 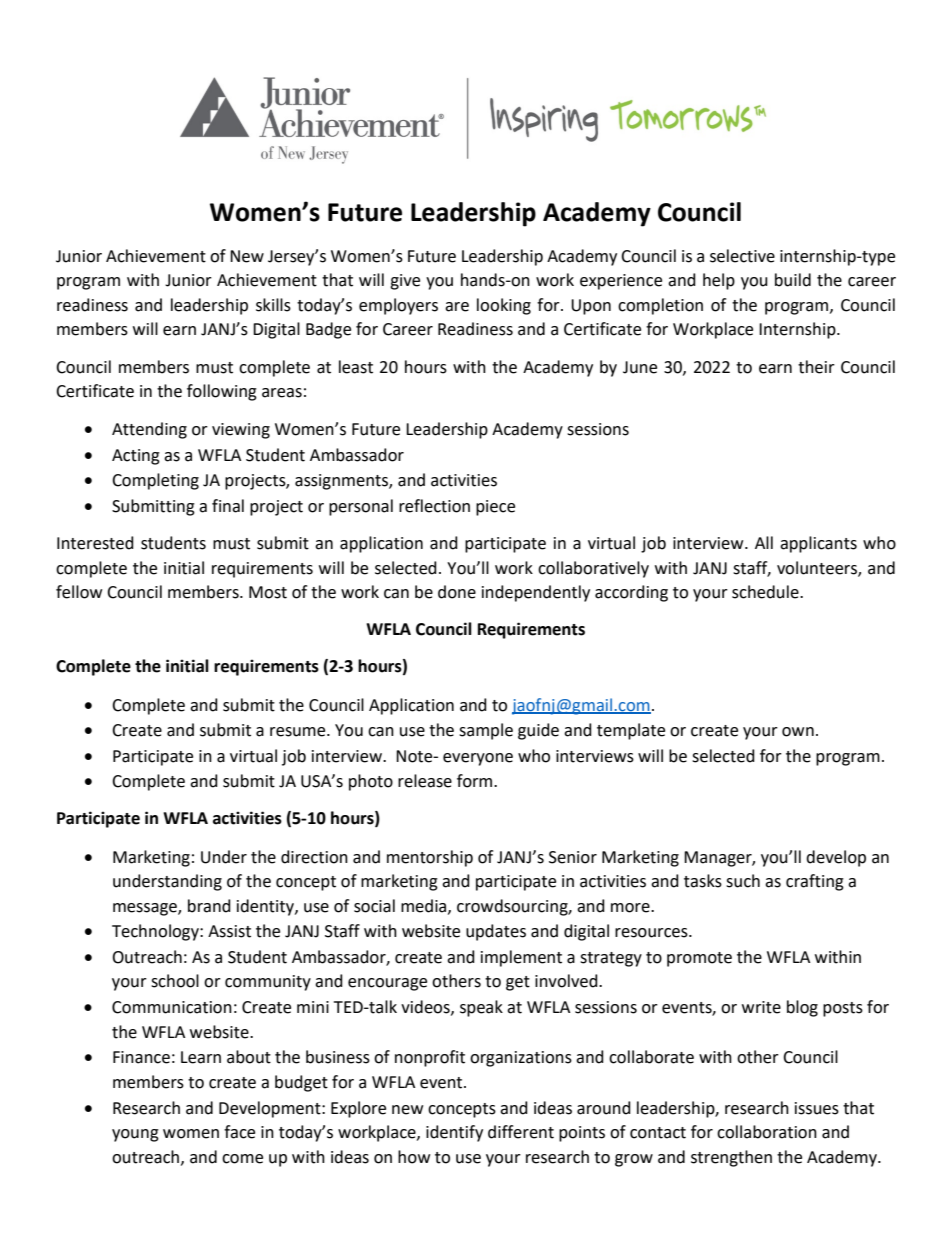 What do you see at coordinates (434, 506) in the screenshot?
I see `reflection` at bounding box center [434, 506].
